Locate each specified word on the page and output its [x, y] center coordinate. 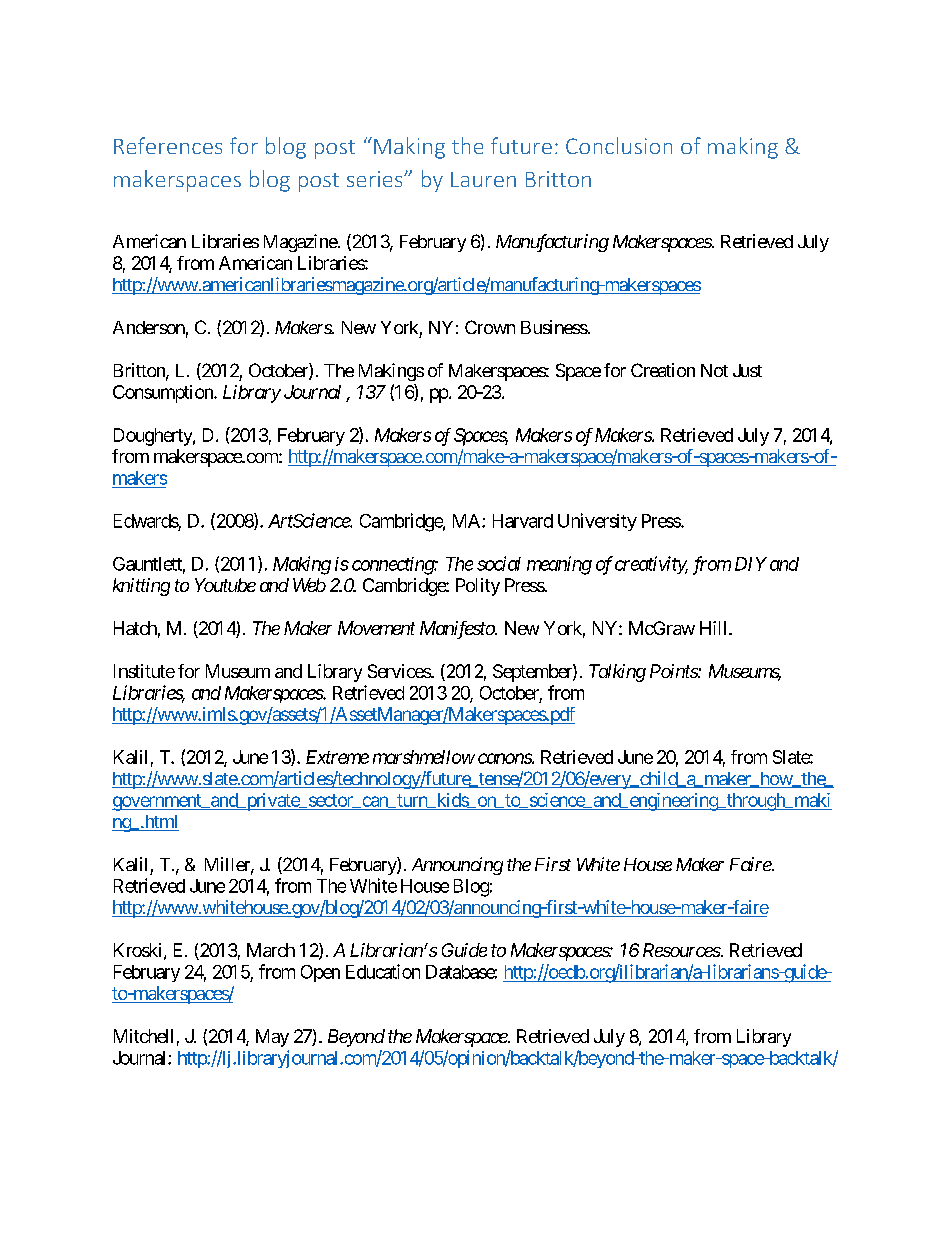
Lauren [483, 179]
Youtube [225, 585]
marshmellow [424, 757]
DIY [751, 564]
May [272, 1038]
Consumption [164, 394]
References [168, 145]
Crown [490, 327]
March [271, 950]
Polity [478, 587]
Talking [617, 673]
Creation [663, 370]
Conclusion [619, 145]
